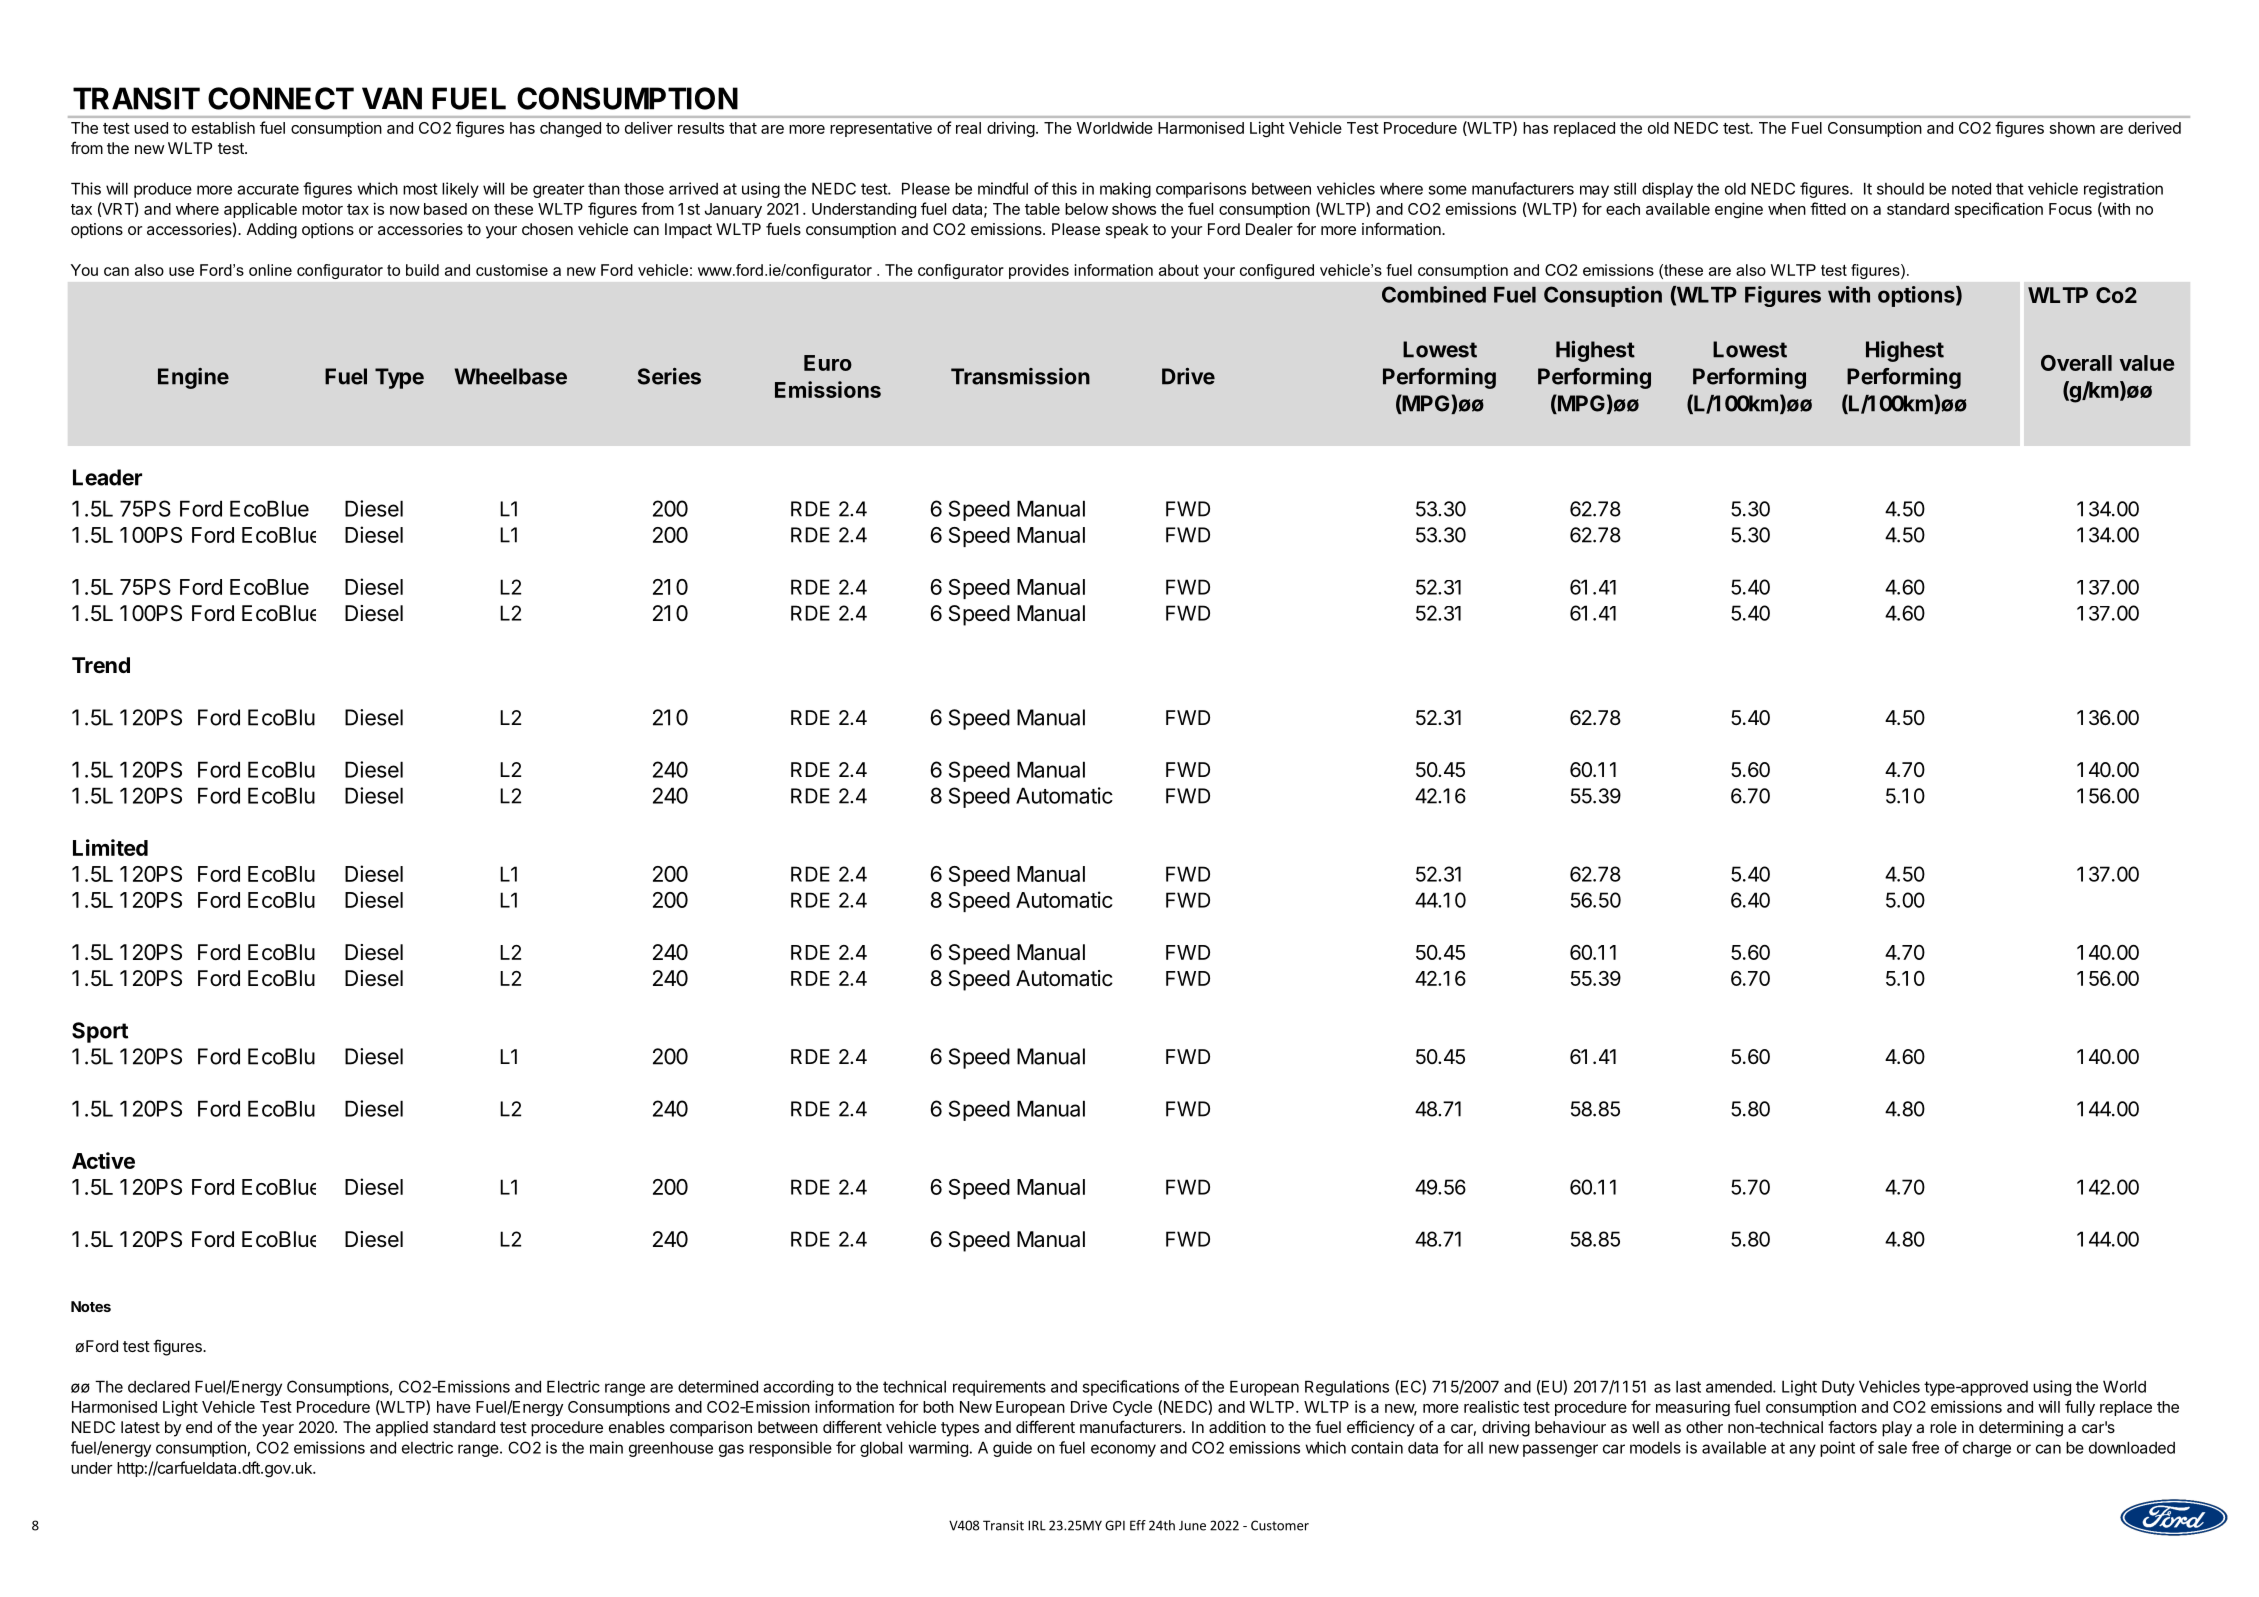  Describe the element at coordinates (1900, 189) in the image. I see `should` at that location.
